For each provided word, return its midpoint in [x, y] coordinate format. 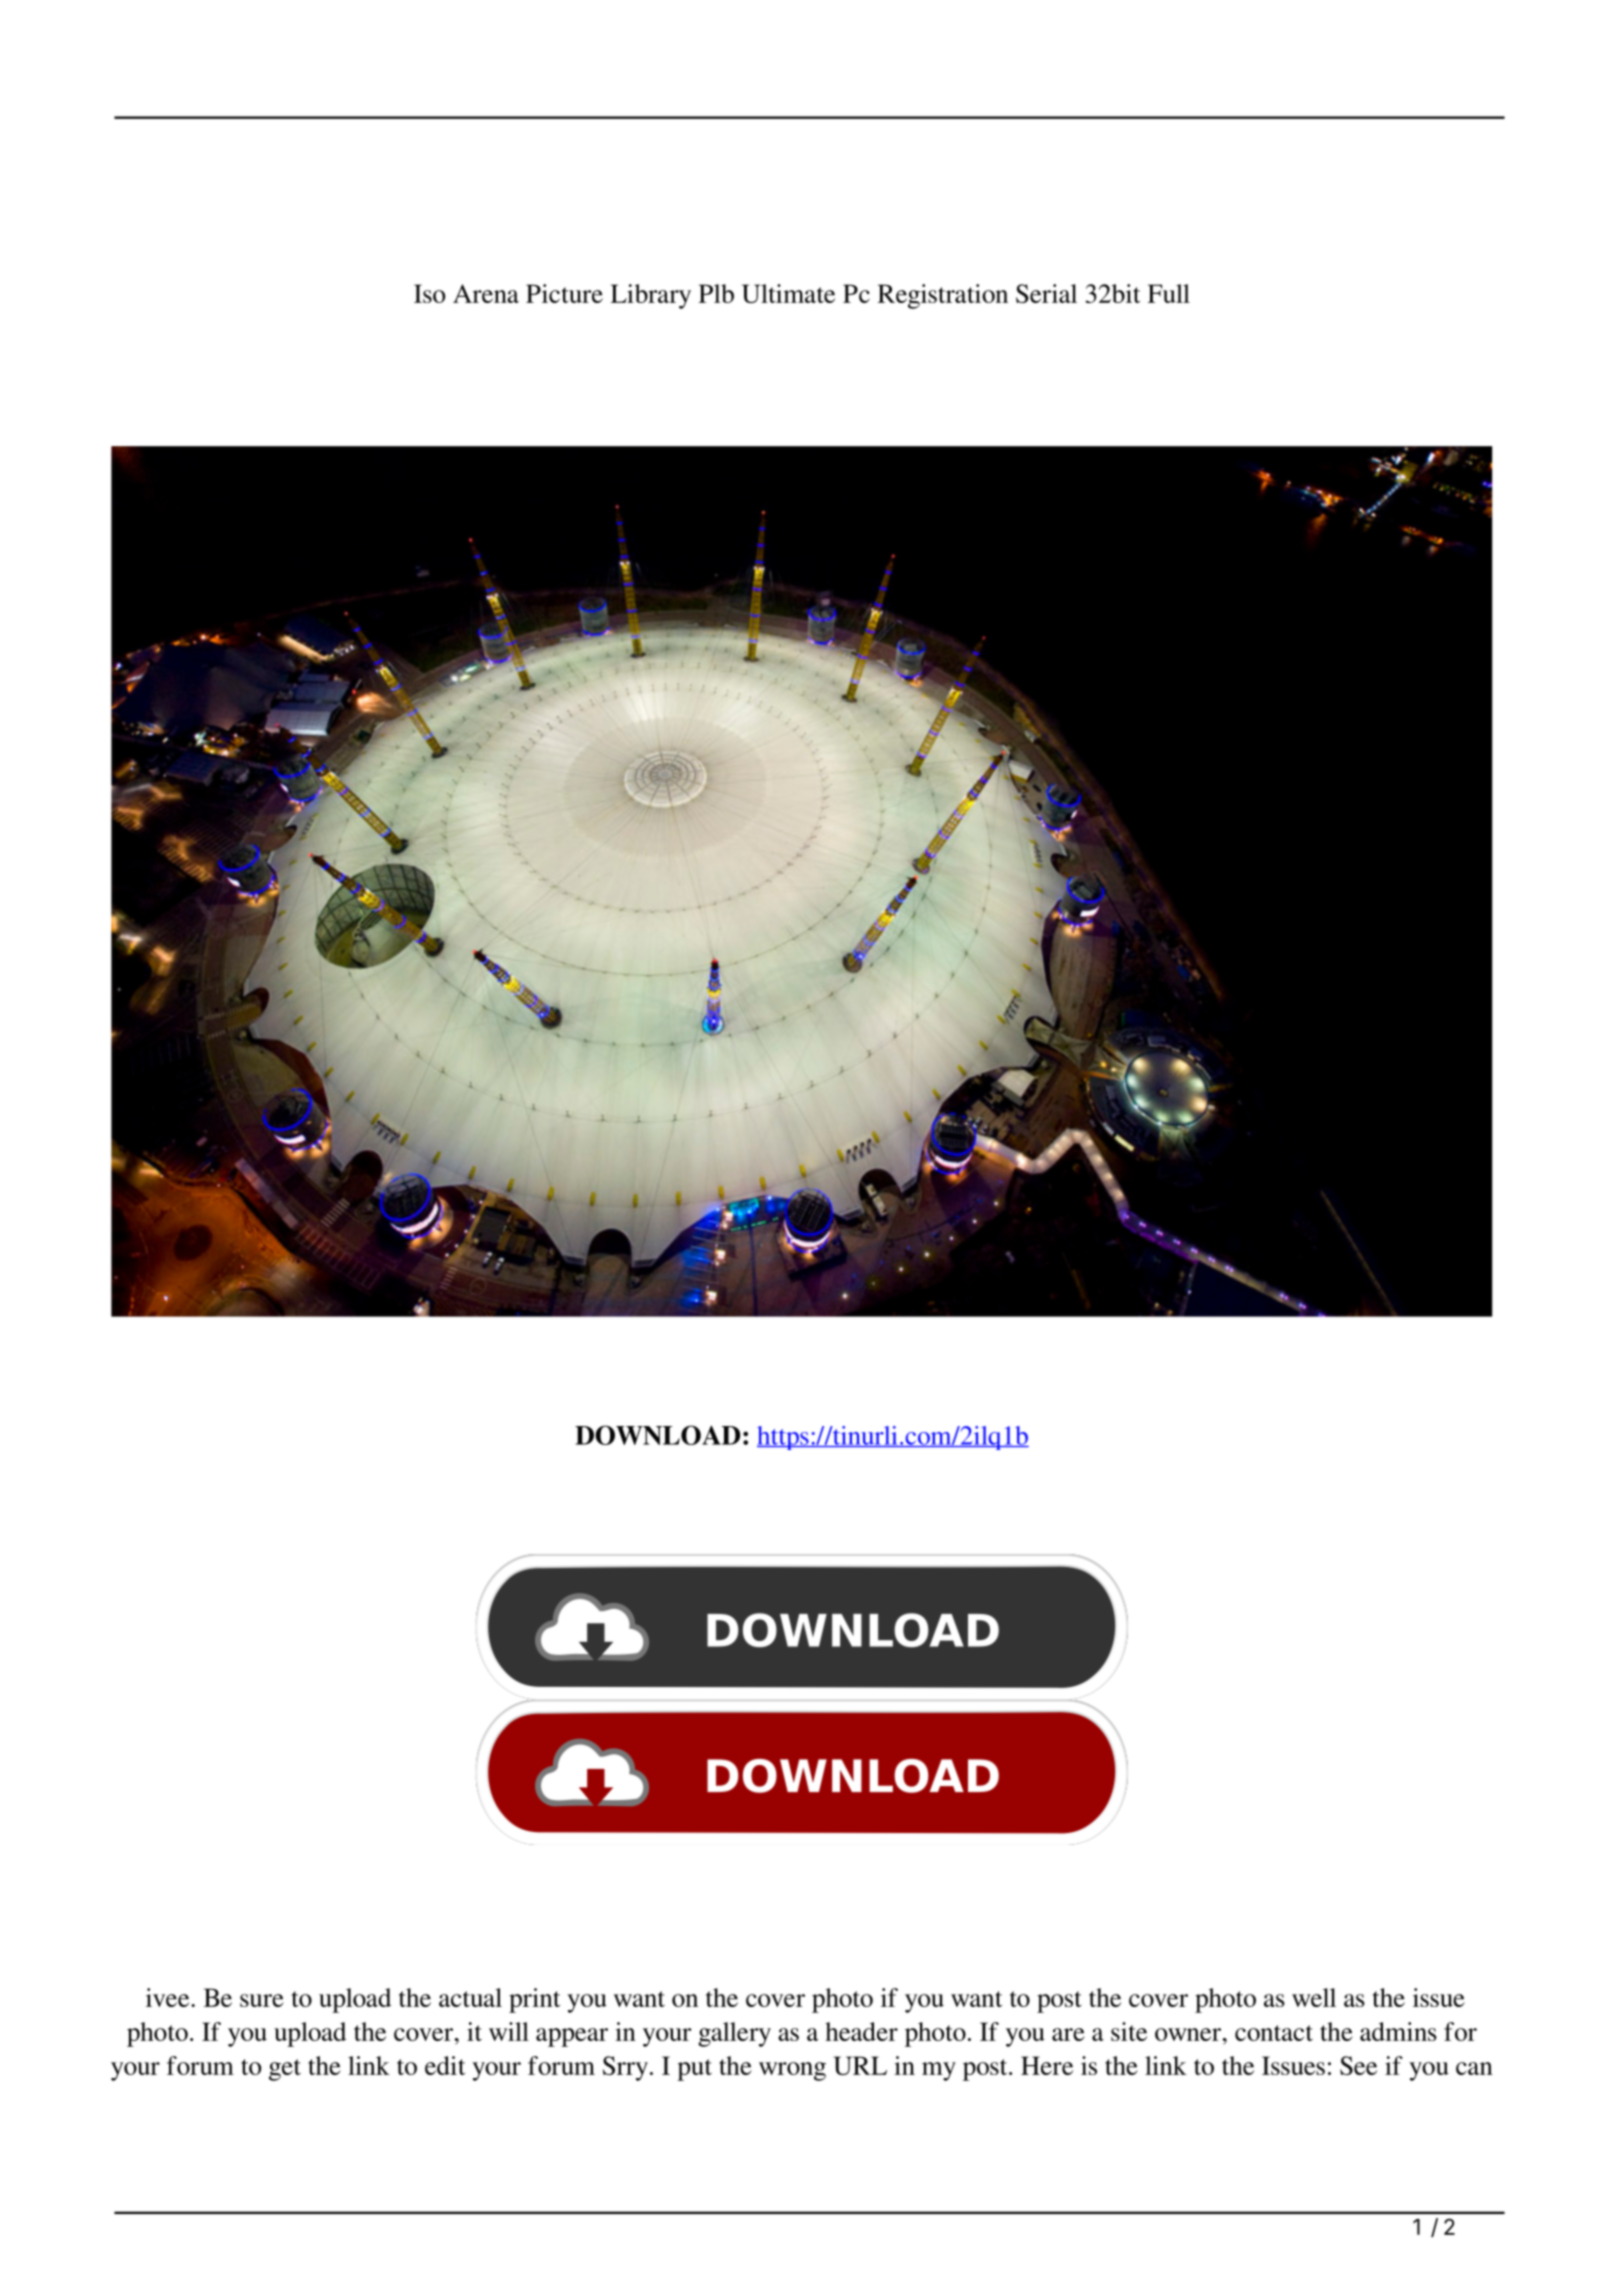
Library [651, 296]
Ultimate [788, 293]
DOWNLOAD [657, 1435]
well [1314, 1997]
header [861, 2031]
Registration [943, 296]
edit [445, 2065]
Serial [1046, 293]
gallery [734, 2034]
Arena [486, 293]
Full [1169, 293]
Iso [429, 293]
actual [470, 1997]
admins [1398, 2031]
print [534, 2000]
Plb [716, 293]
